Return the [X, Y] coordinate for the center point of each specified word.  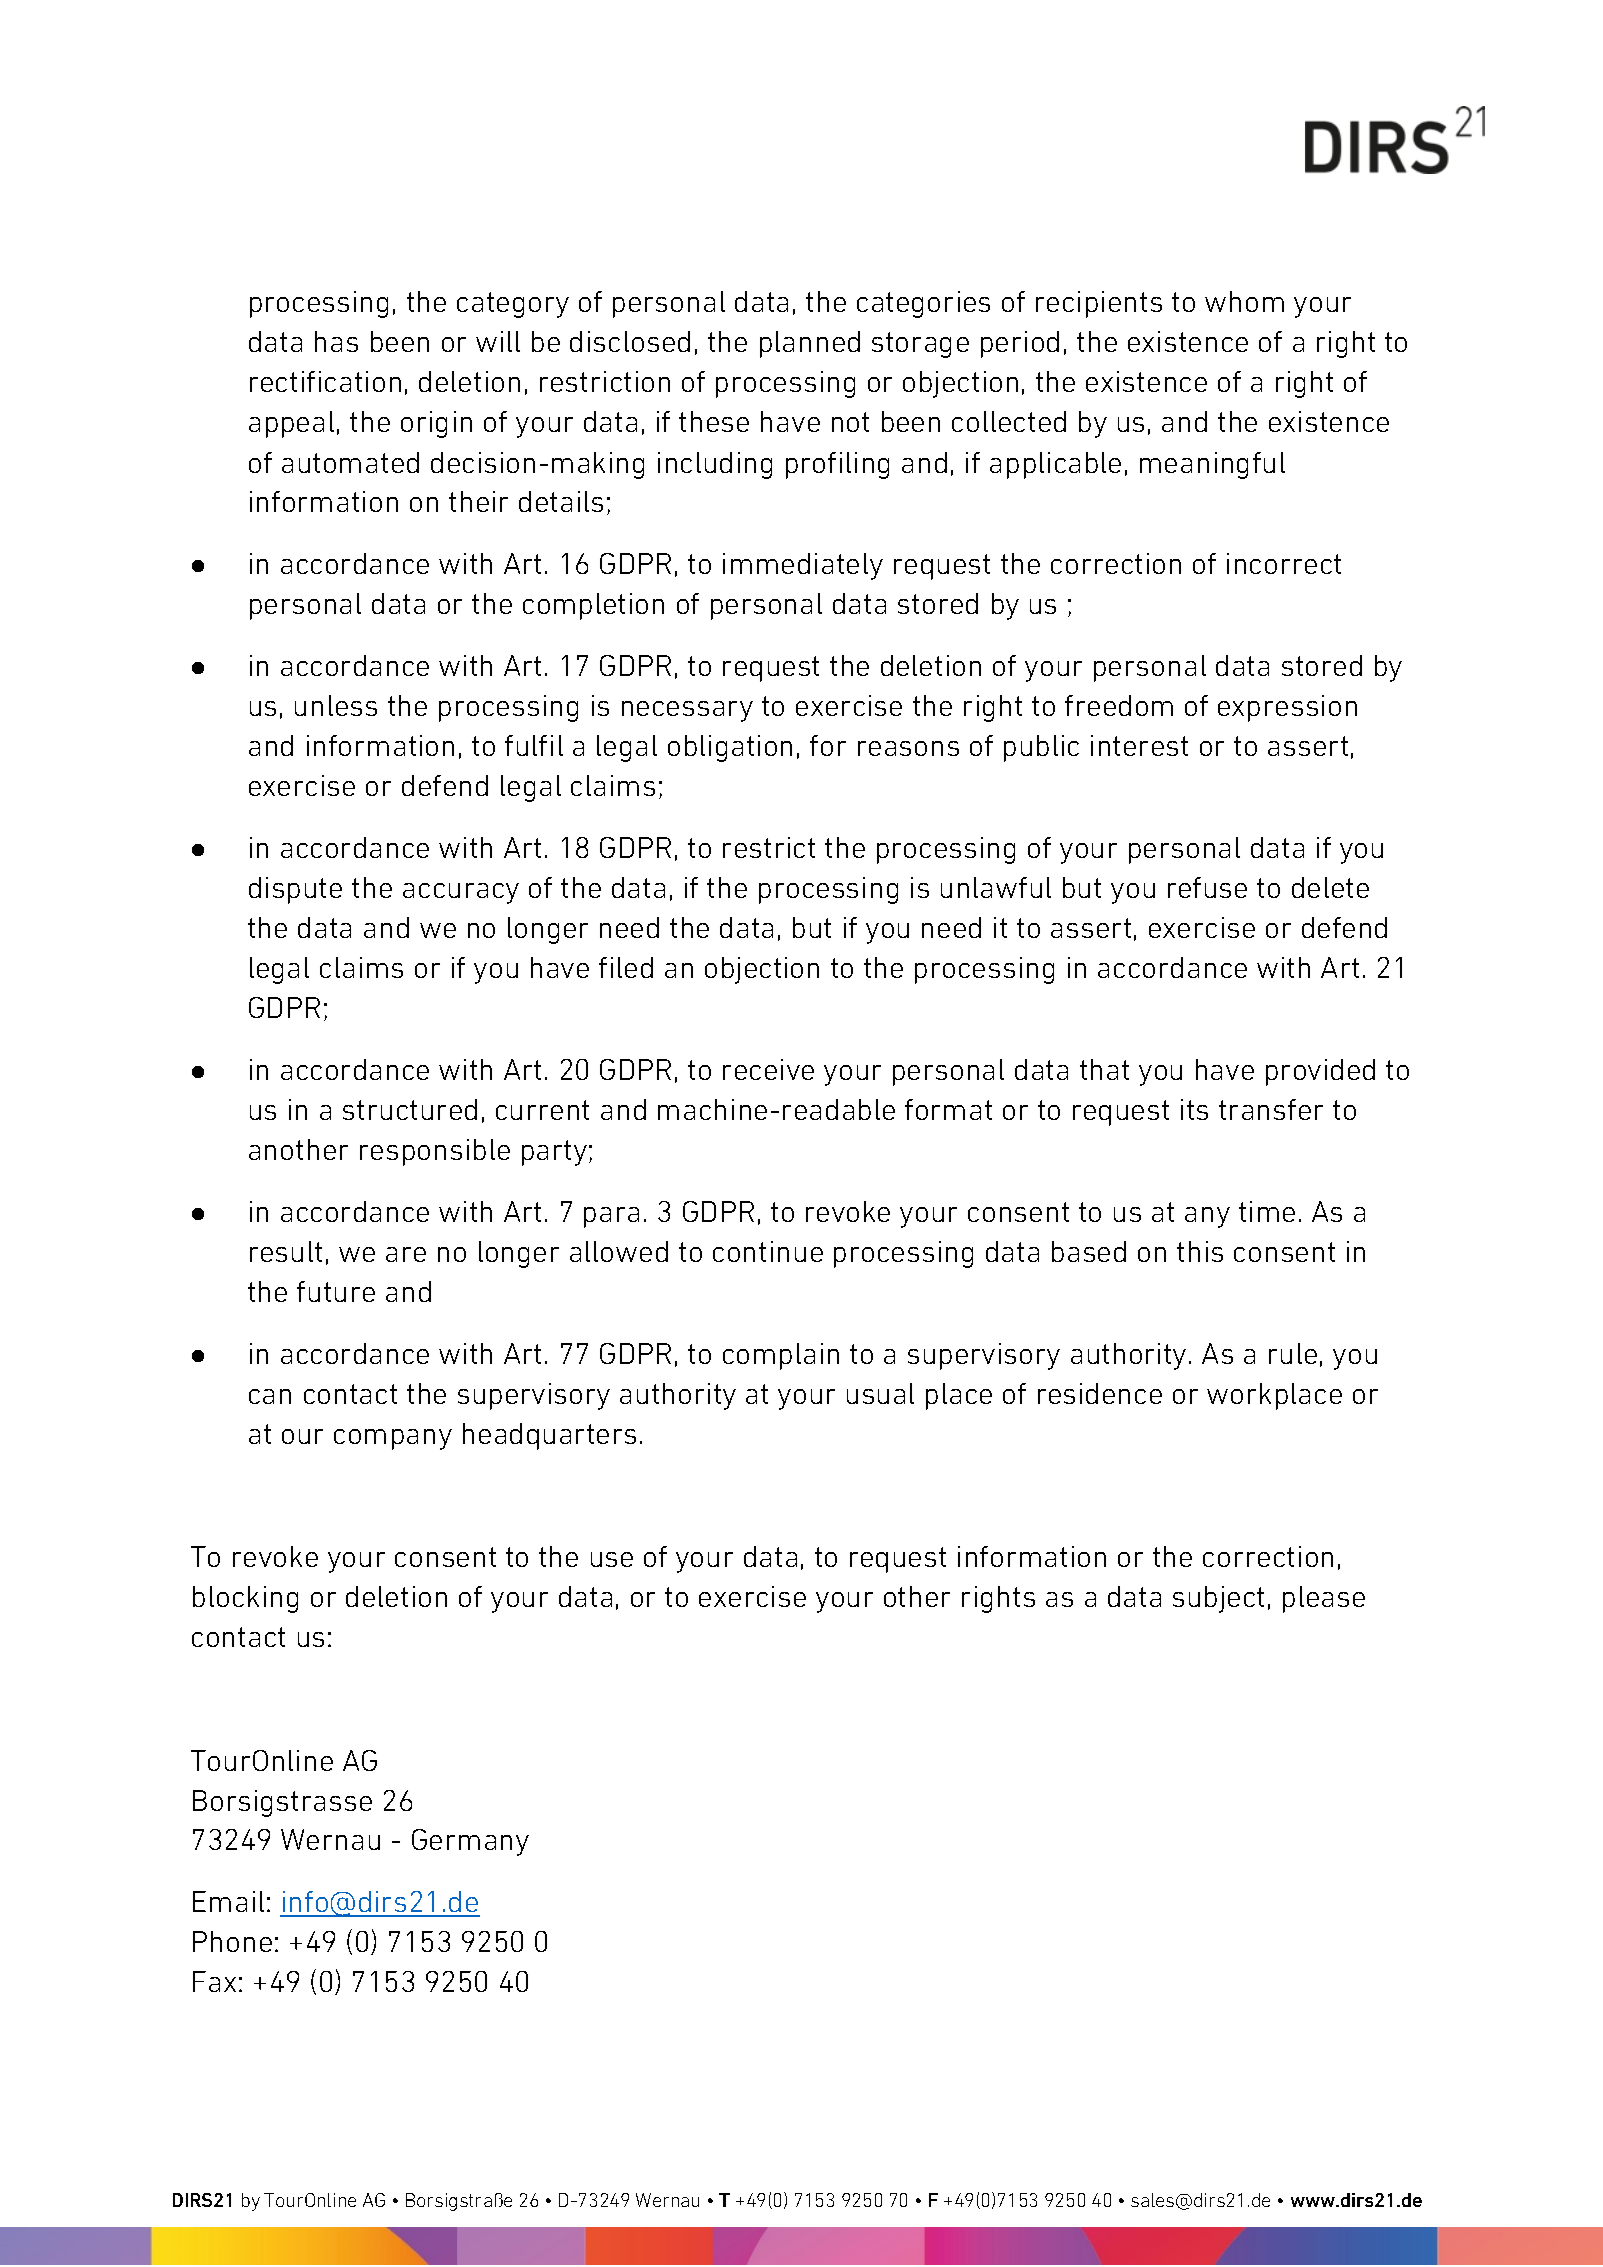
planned [810, 344]
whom [1244, 301]
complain [781, 1356]
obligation [730, 748]
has [336, 341]
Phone [232, 1941]
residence [1100, 1393]
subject [1218, 1599]
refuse [1207, 887]
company [393, 1439]
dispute [295, 890]
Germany [470, 1842]
